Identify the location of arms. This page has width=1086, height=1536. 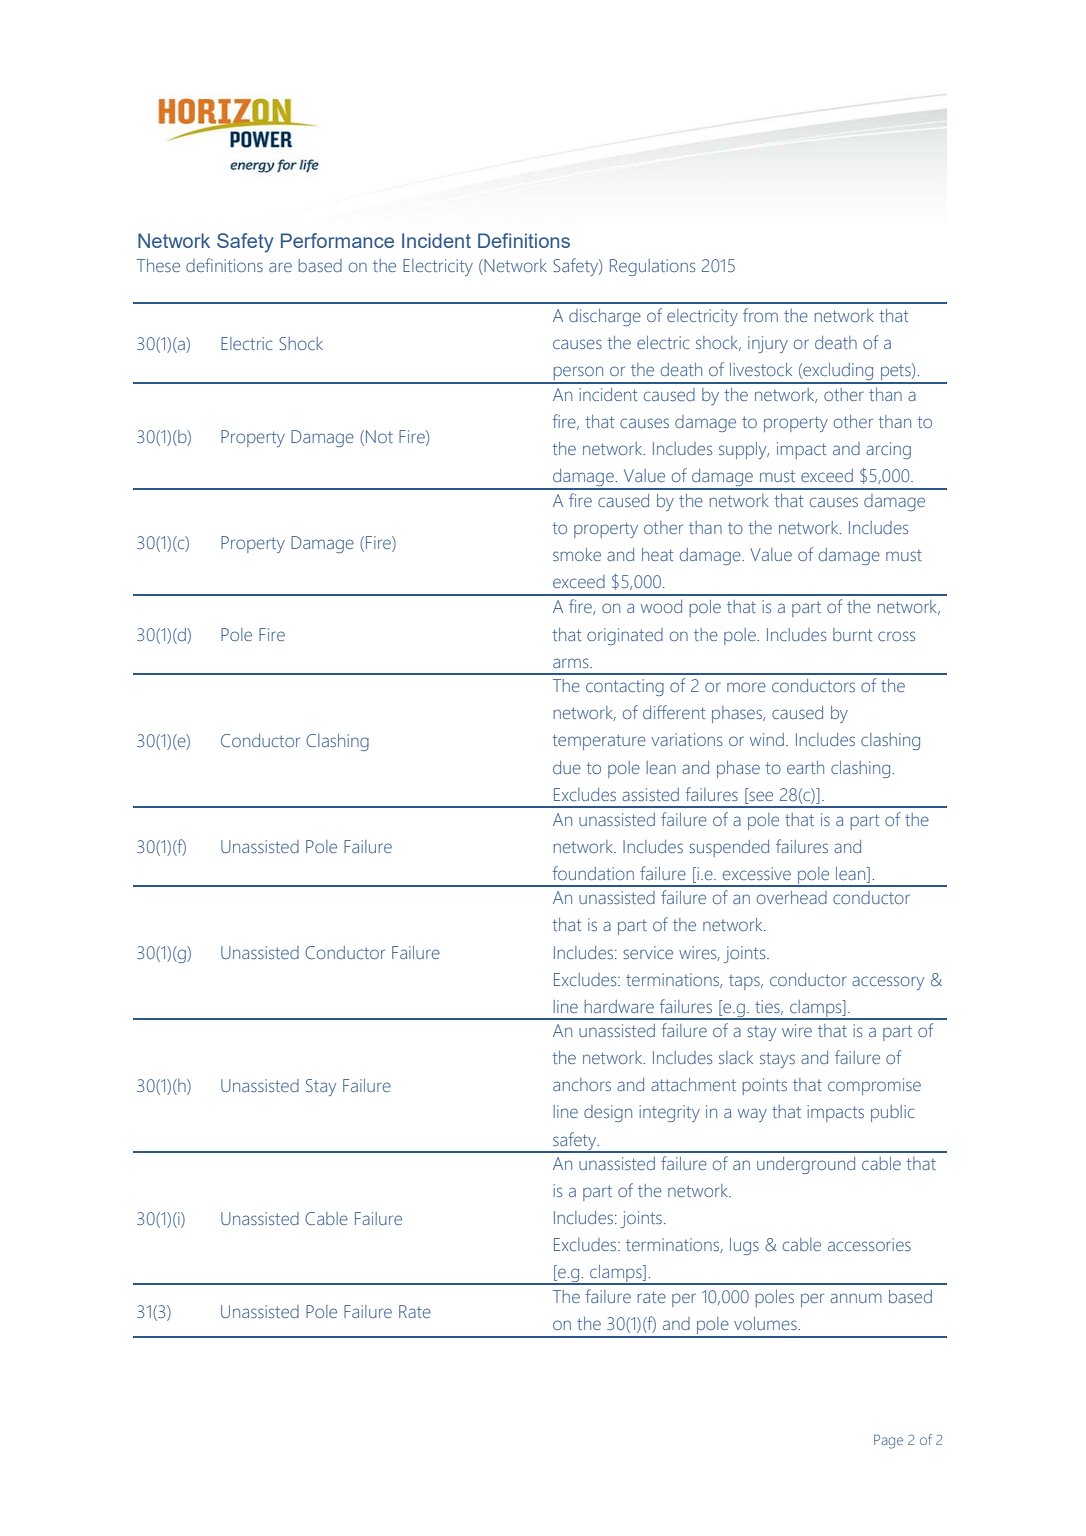
(572, 663).
